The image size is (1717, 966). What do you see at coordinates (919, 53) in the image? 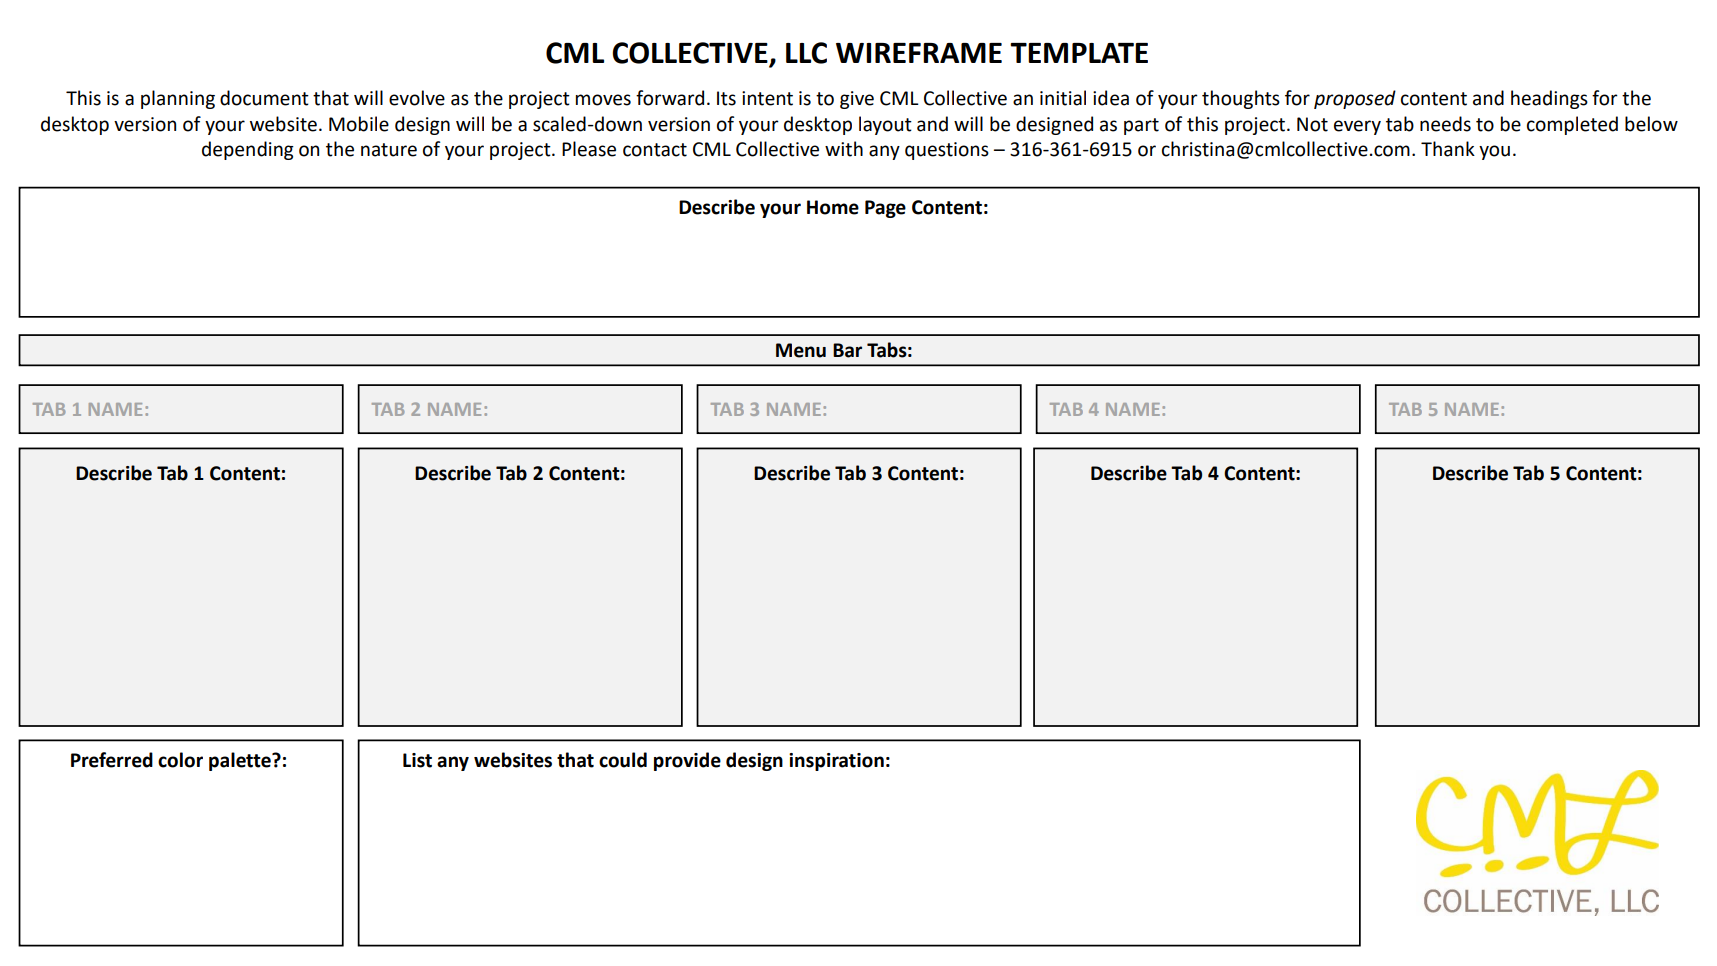
I see `WIREFRAME` at bounding box center [919, 53].
